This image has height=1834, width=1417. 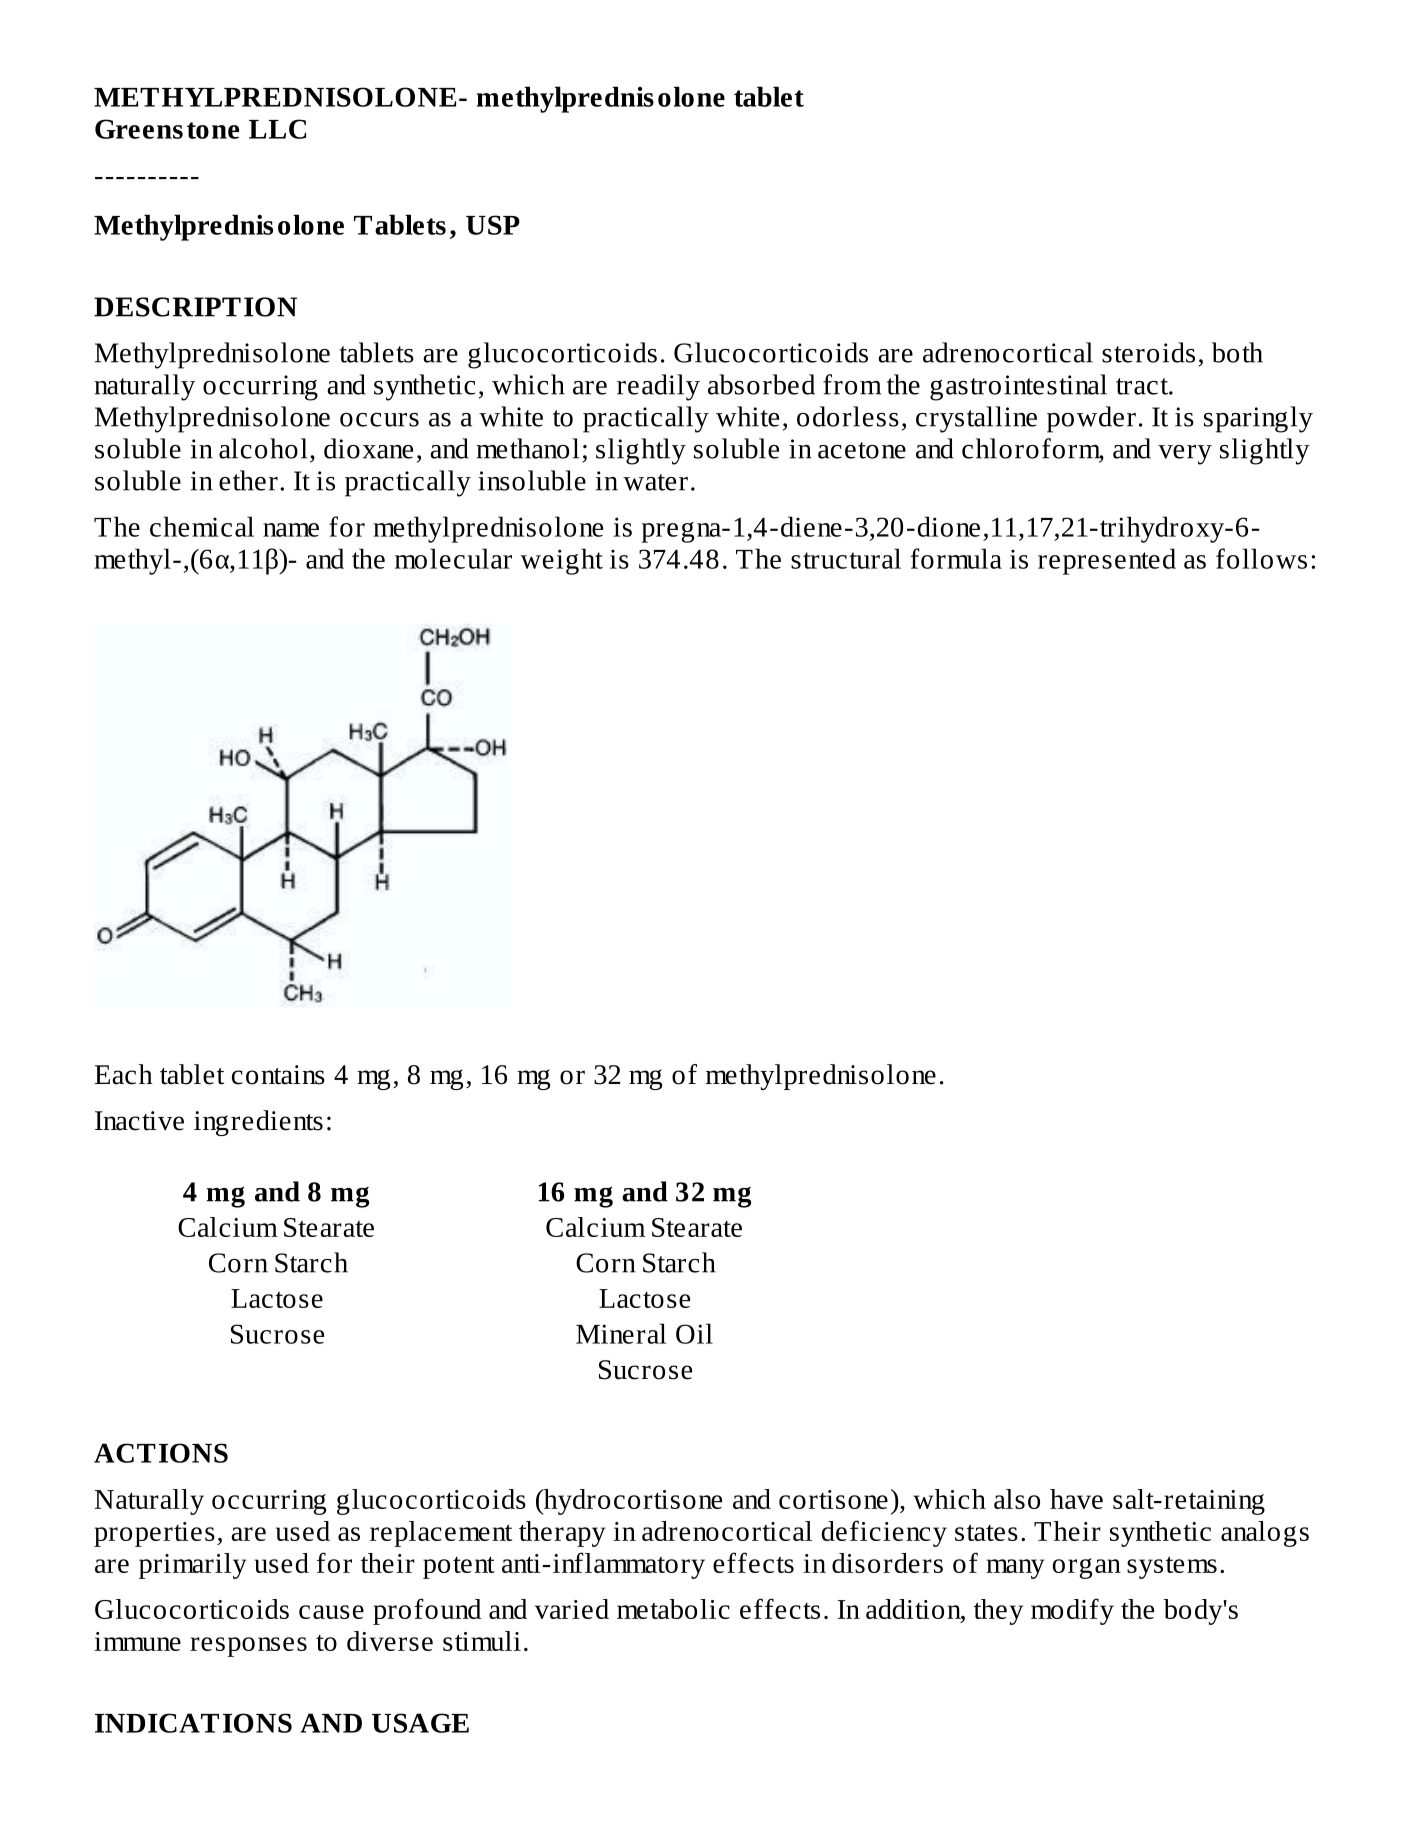 What do you see at coordinates (1072, 1611) in the image?
I see `modify` at bounding box center [1072, 1611].
